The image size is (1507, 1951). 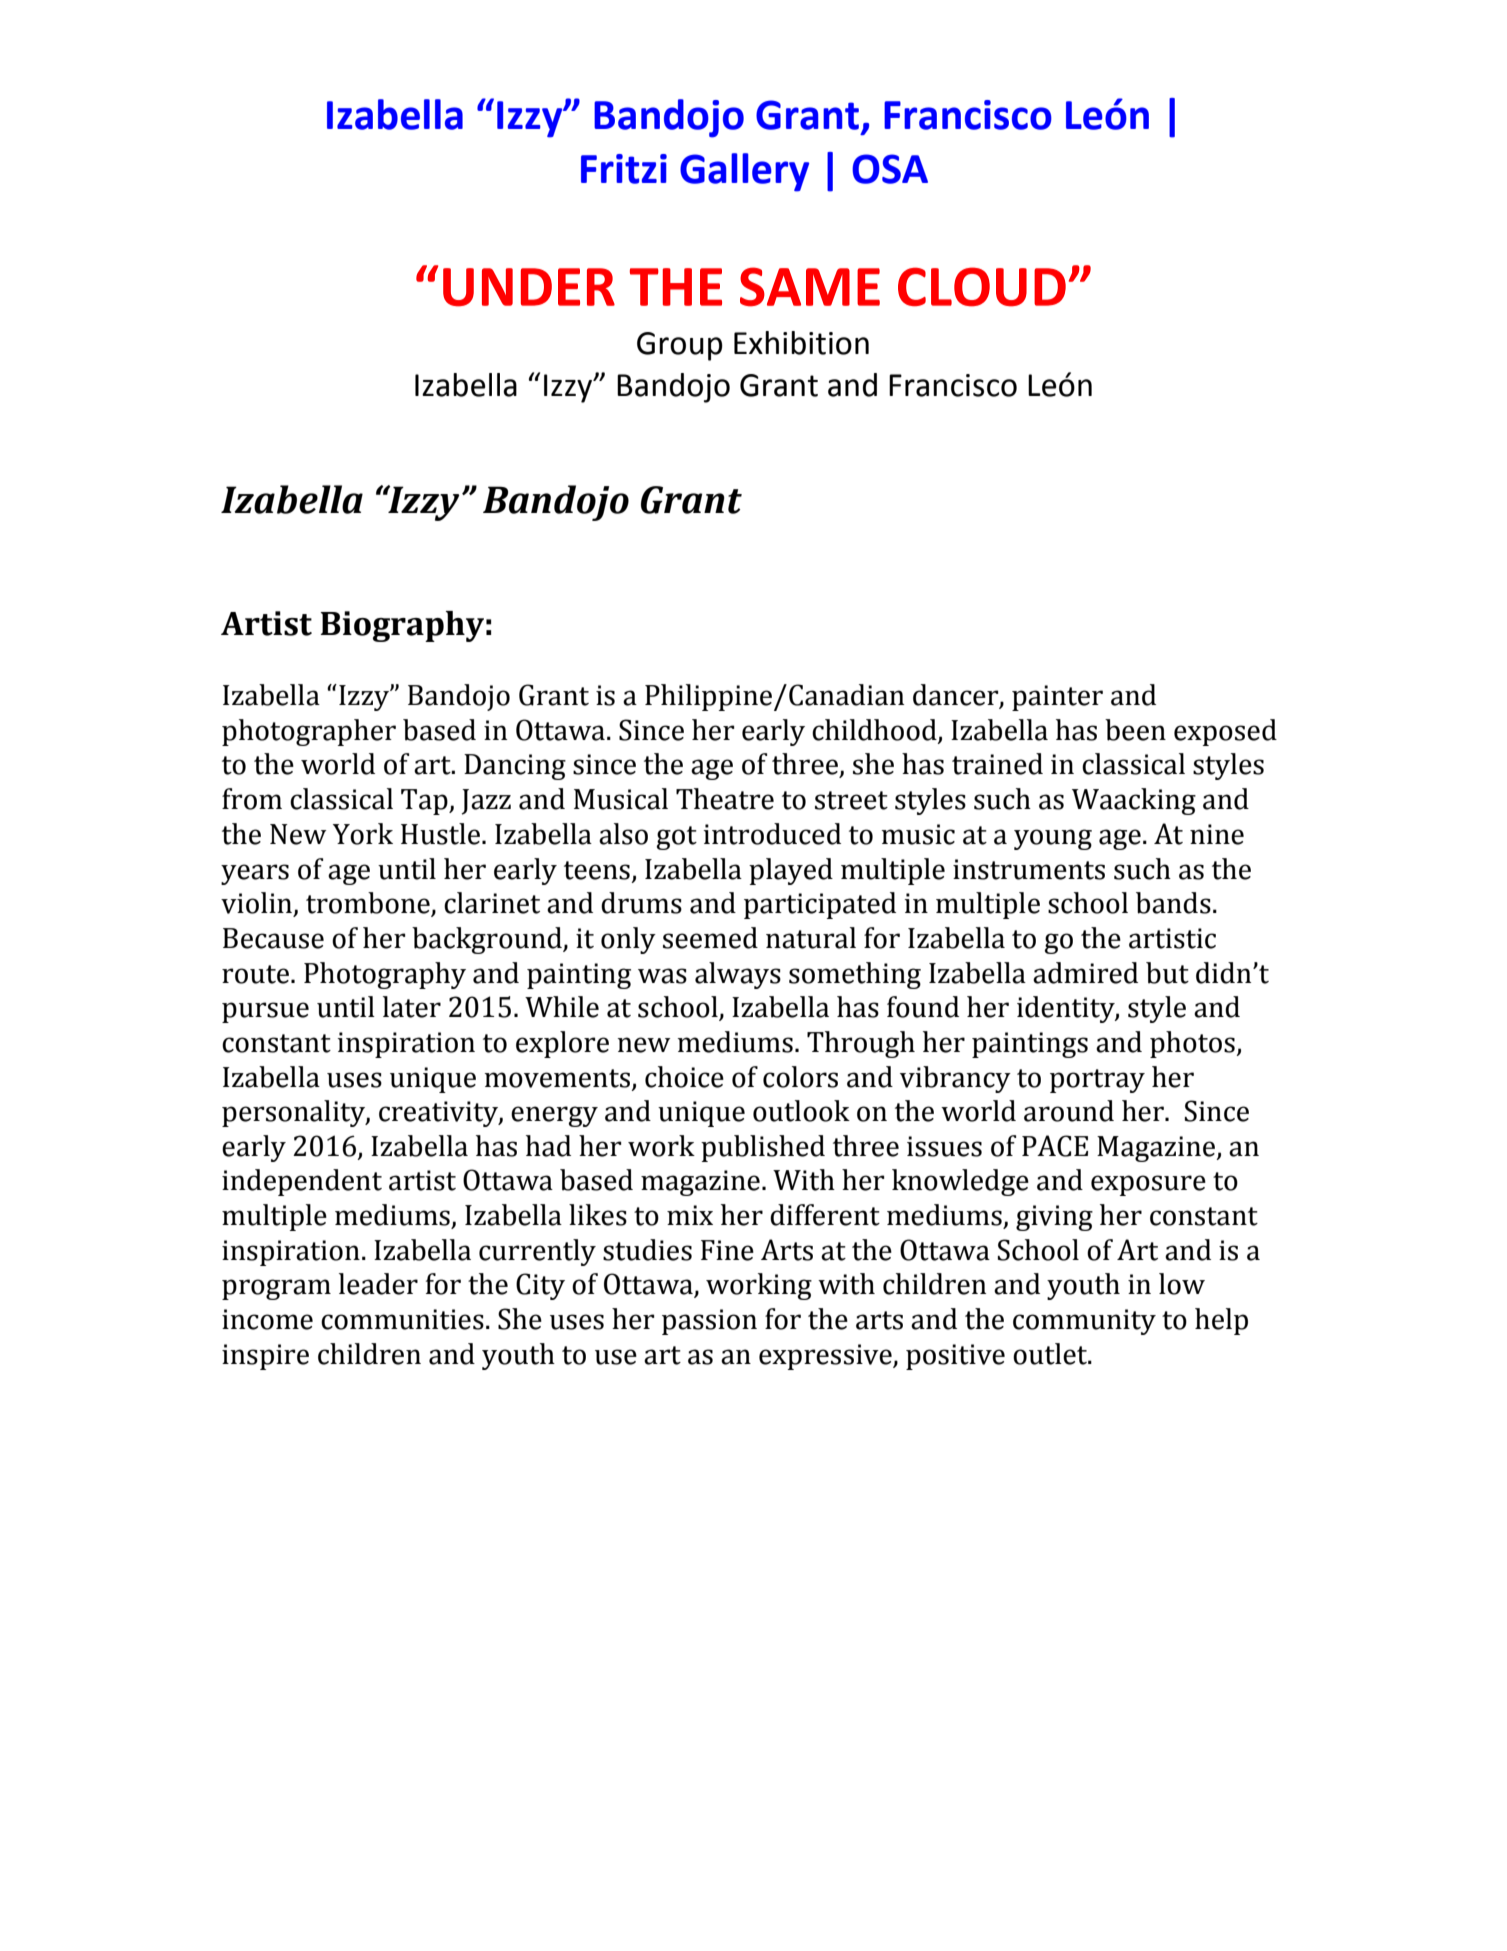 What do you see at coordinates (982, 287) in the screenshot?
I see `CLOUD` at bounding box center [982, 287].
